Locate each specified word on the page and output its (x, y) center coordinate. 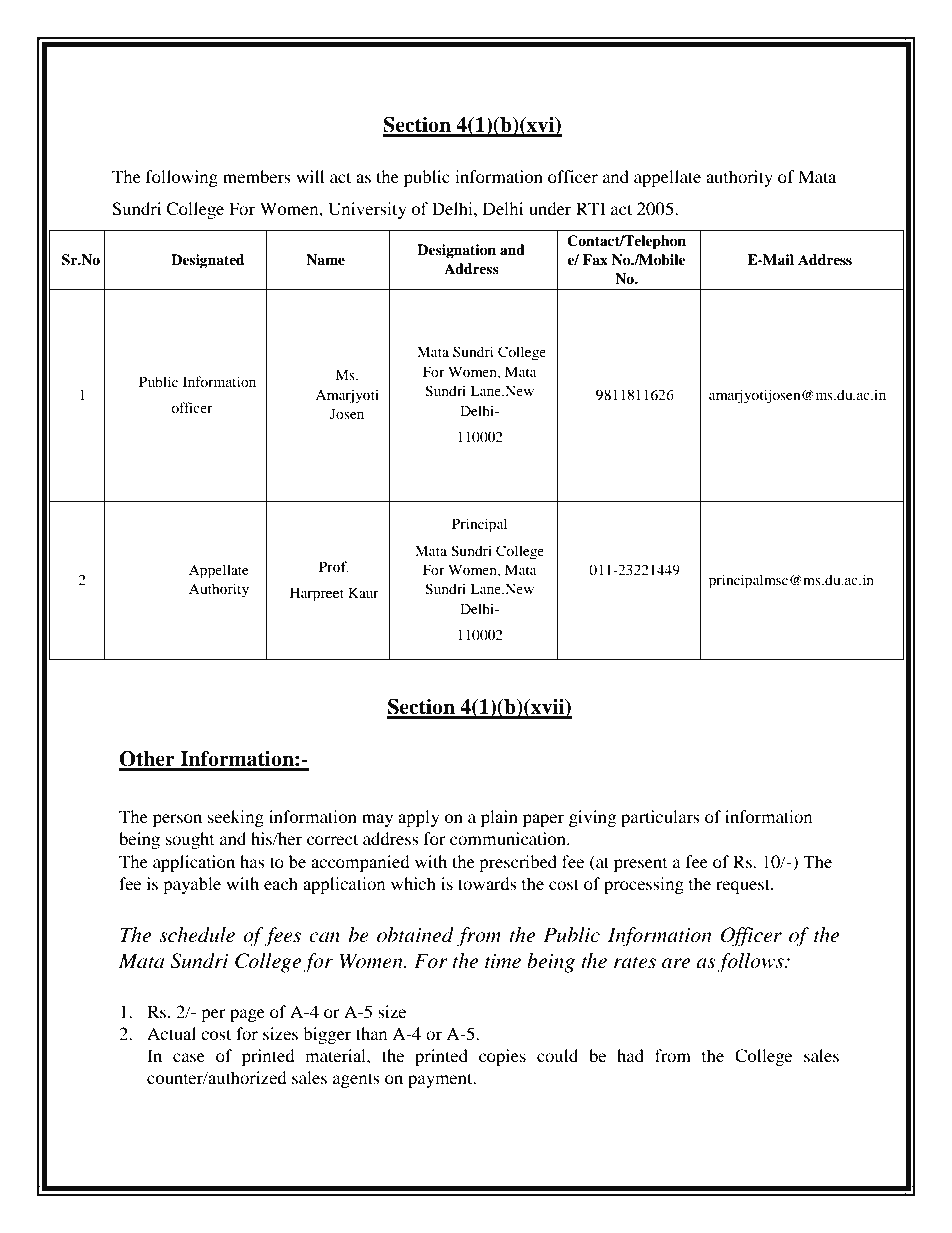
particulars (660, 818)
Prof (334, 566)
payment (441, 1080)
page (247, 1015)
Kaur (363, 592)
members (257, 176)
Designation (456, 251)
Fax (595, 259)
